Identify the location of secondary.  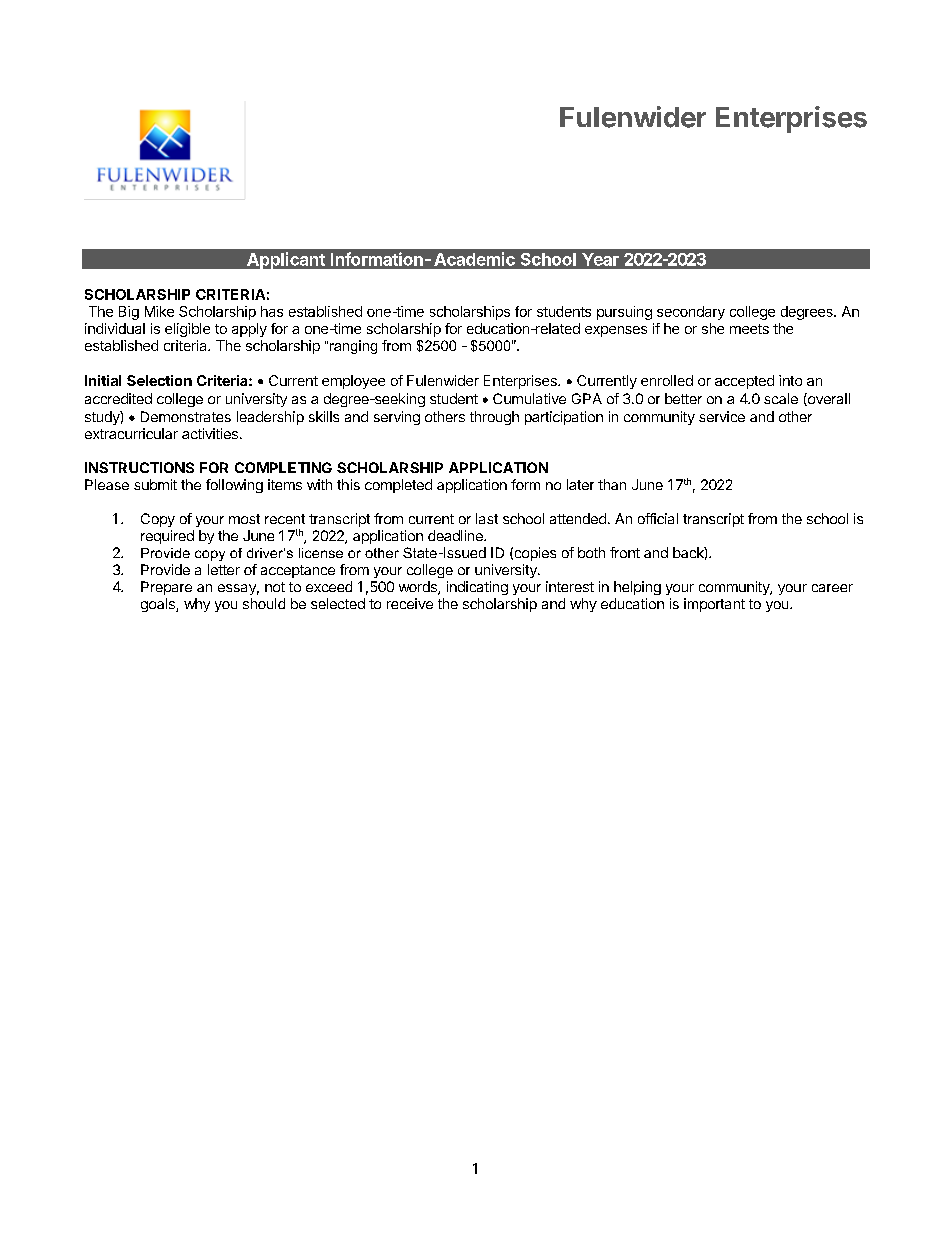
(691, 313).
